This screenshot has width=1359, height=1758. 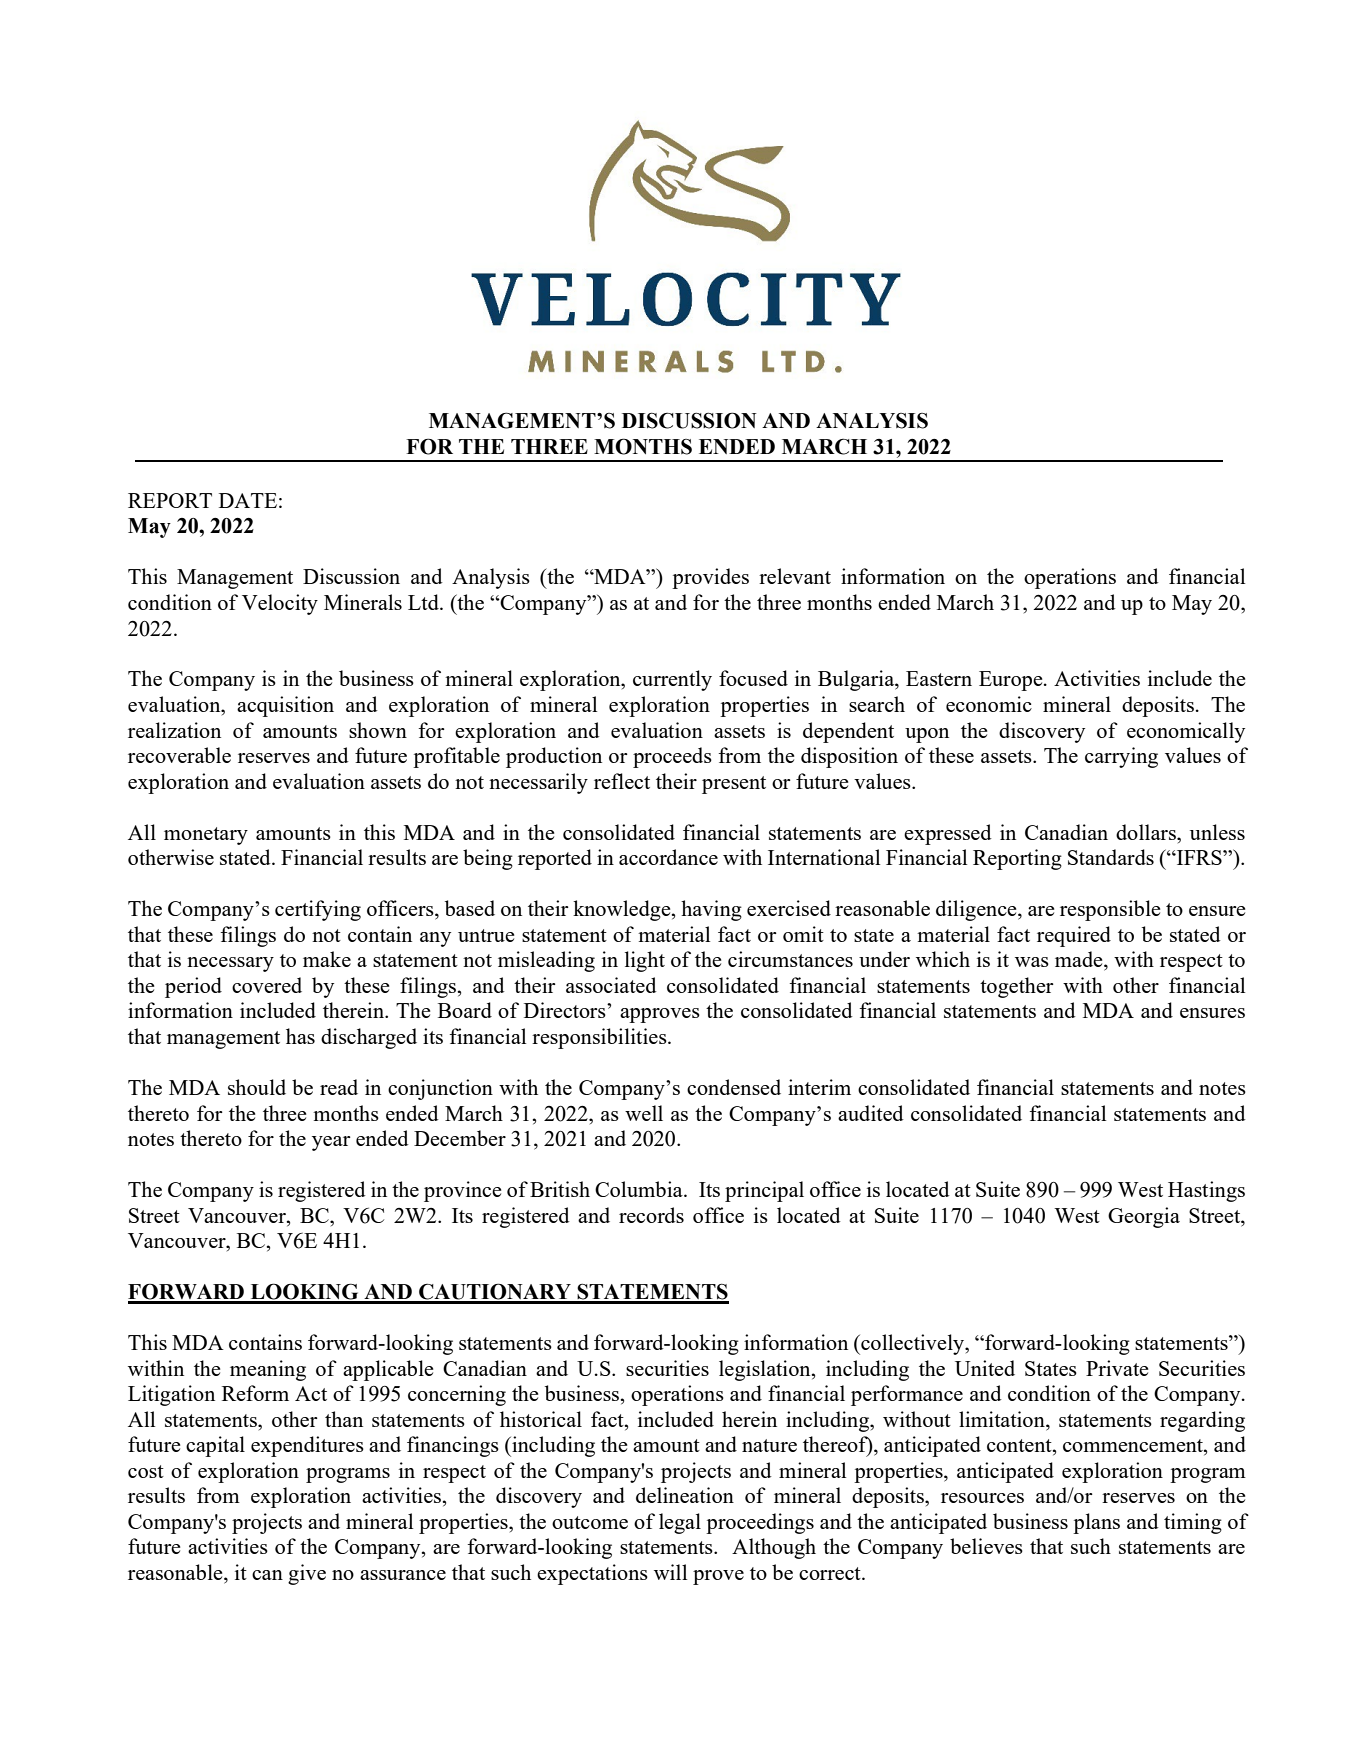 I want to click on Standards, so click(x=1111, y=857).
